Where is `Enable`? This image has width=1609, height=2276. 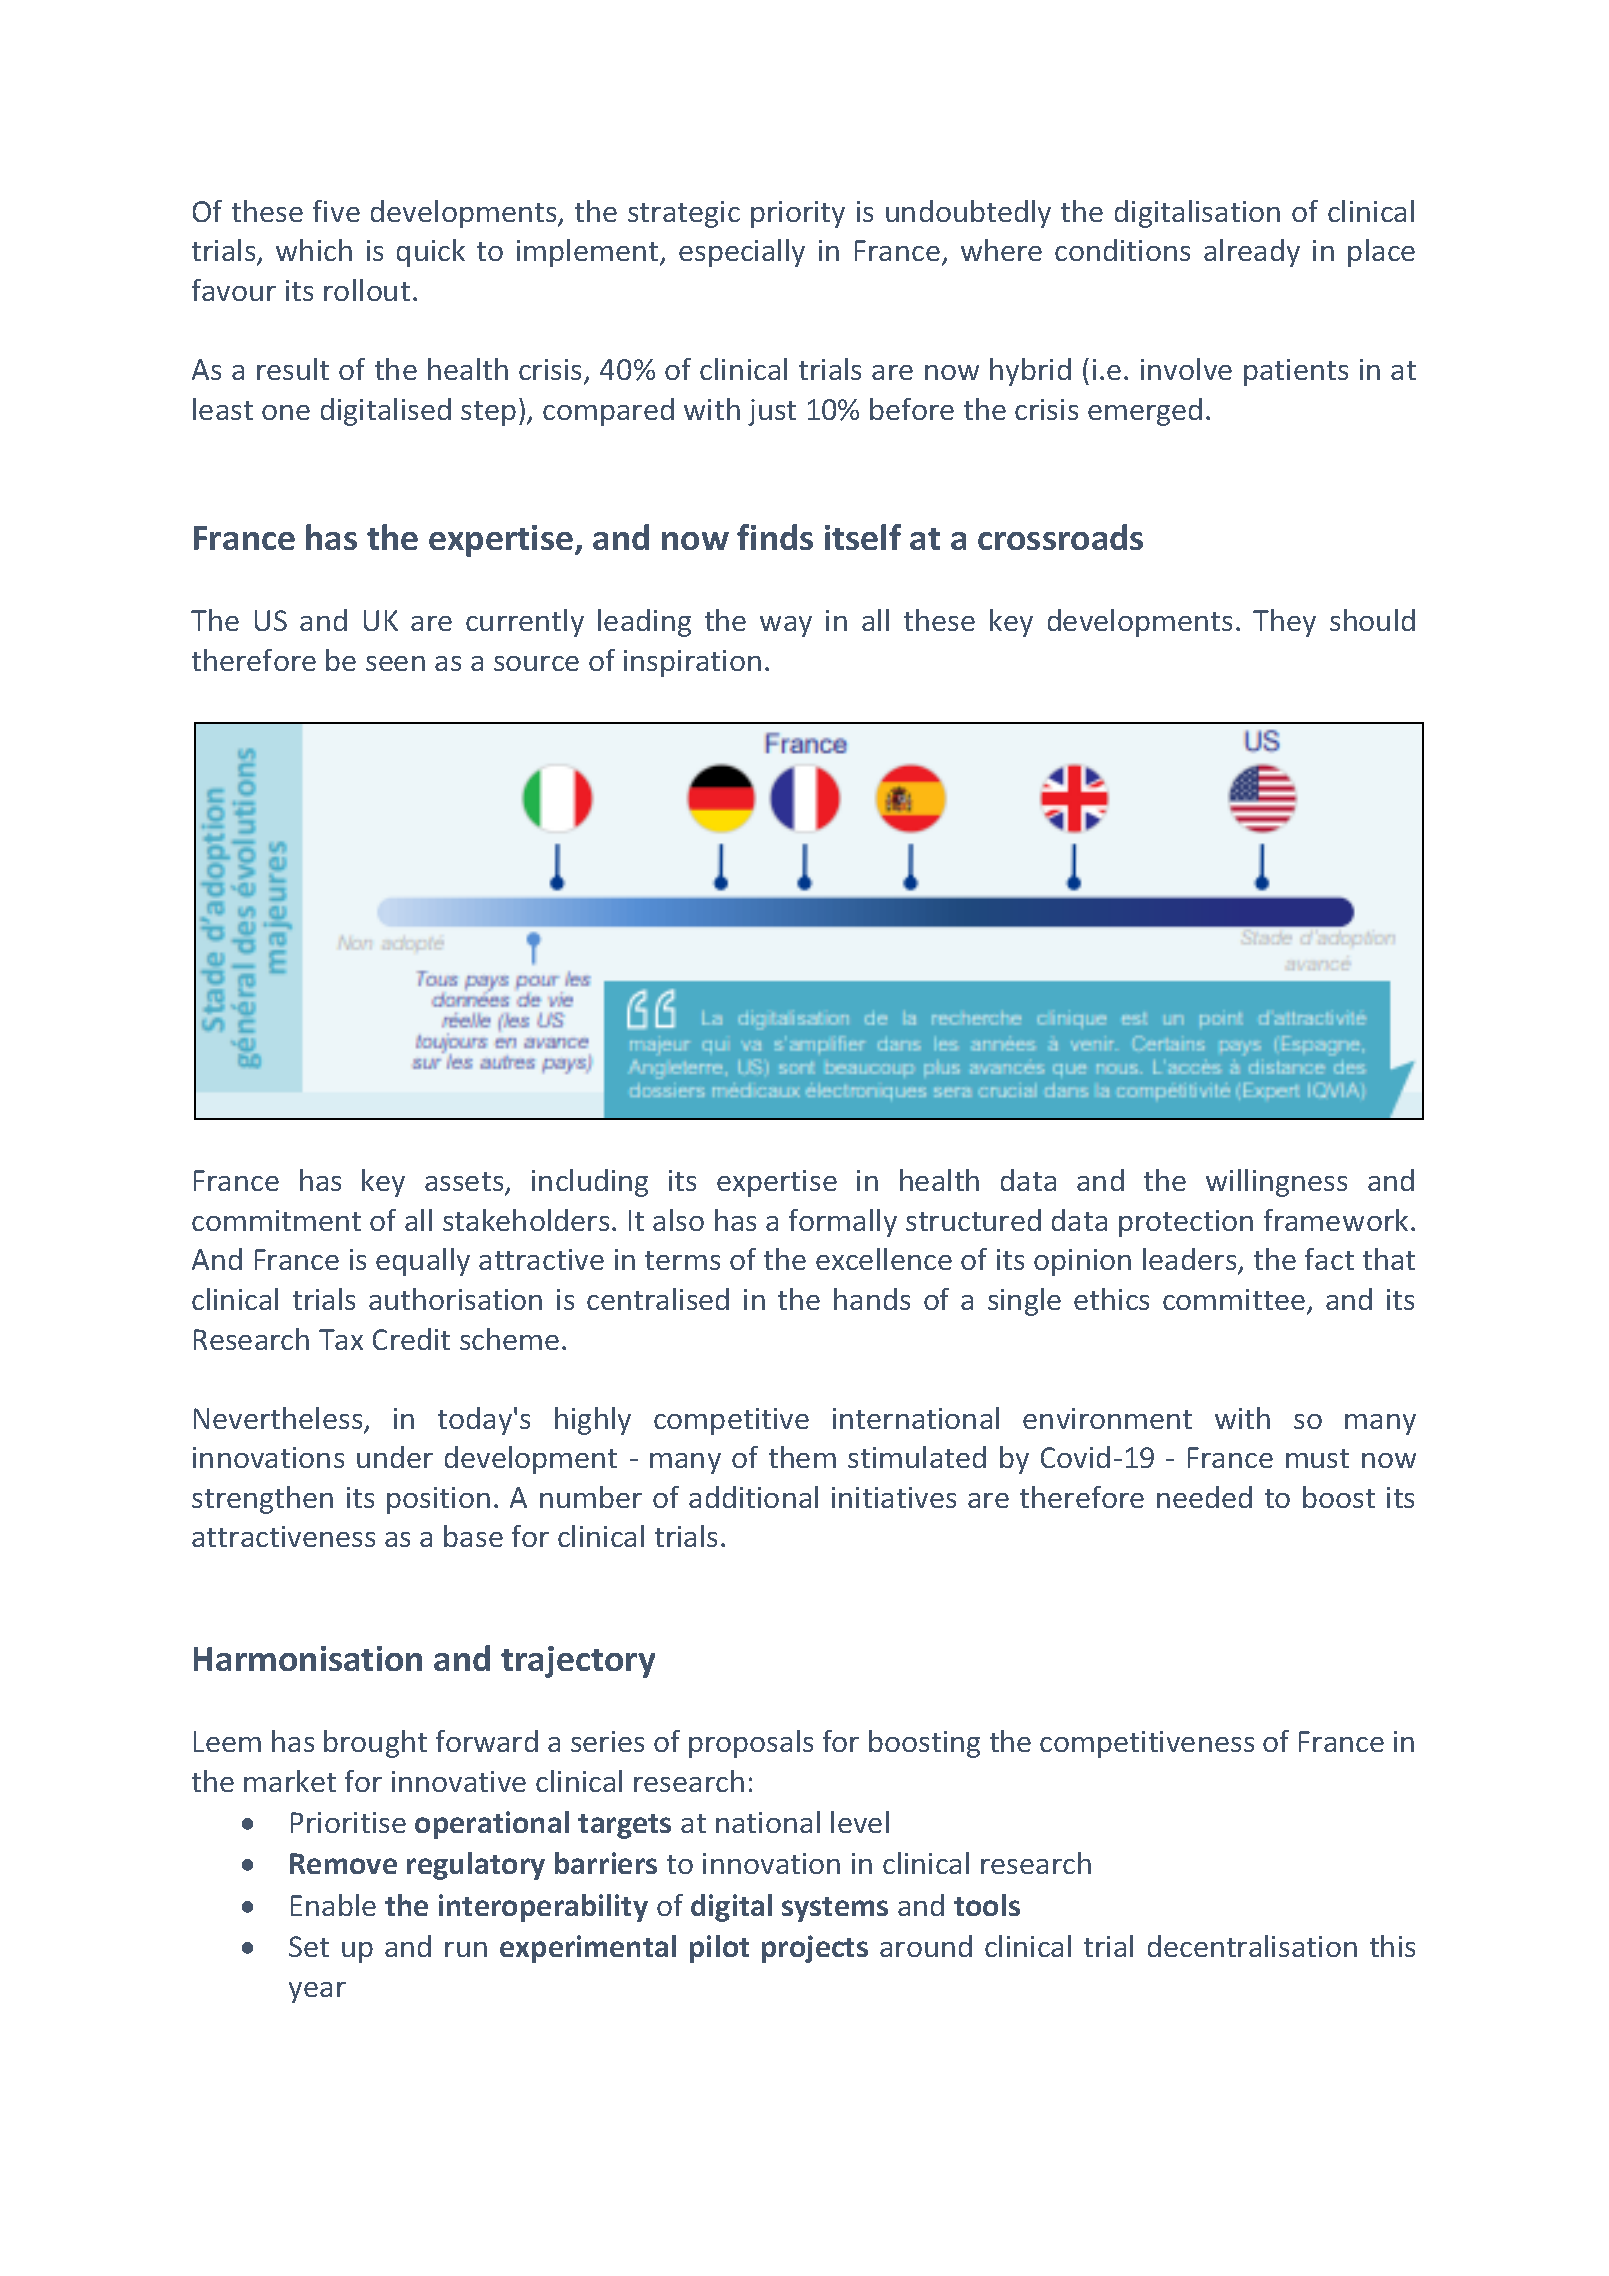 Enable is located at coordinates (333, 1905).
